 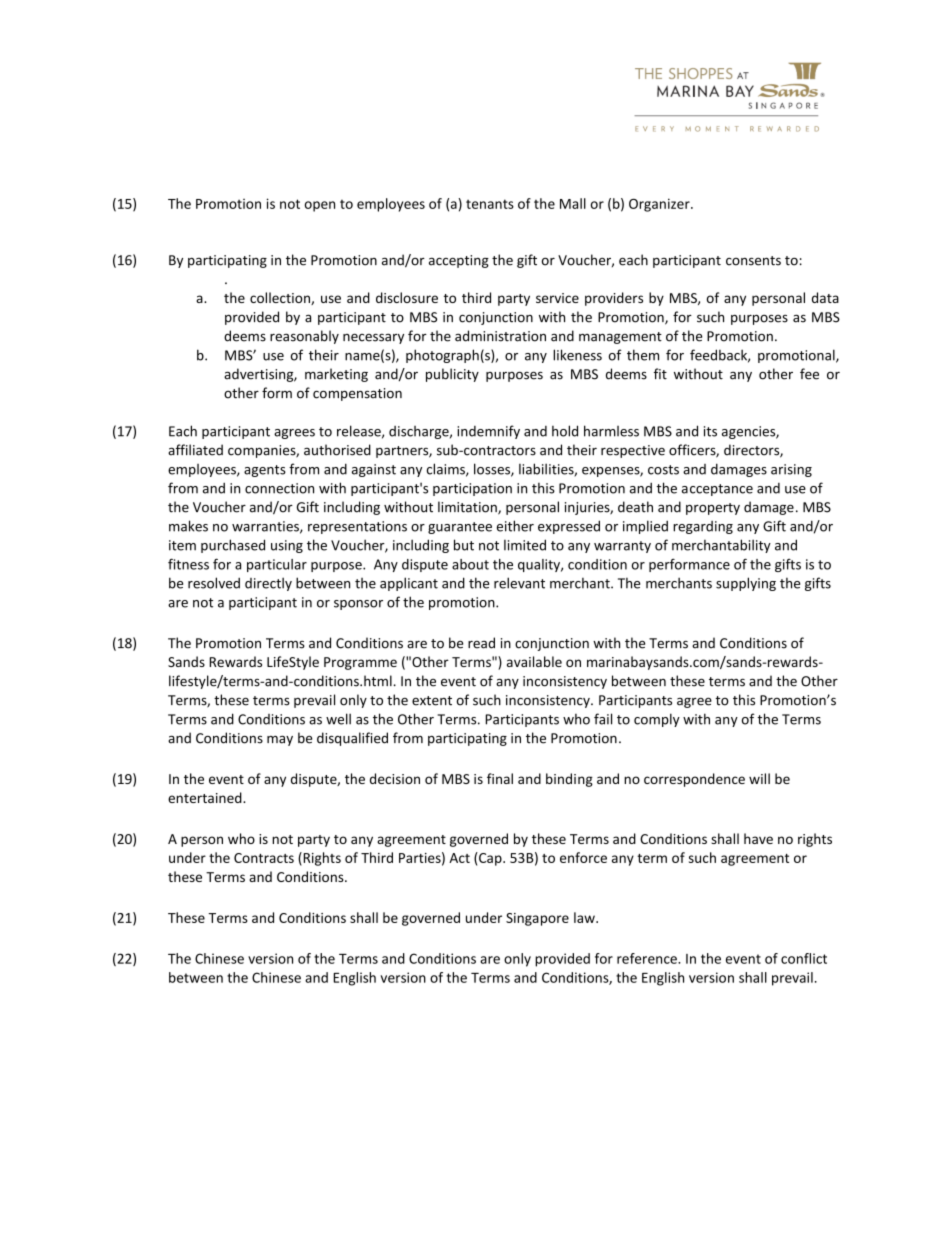 What do you see at coordinates (519, 583) in the screenshot?
I see `relevant` at bounding box center [519, 583].
